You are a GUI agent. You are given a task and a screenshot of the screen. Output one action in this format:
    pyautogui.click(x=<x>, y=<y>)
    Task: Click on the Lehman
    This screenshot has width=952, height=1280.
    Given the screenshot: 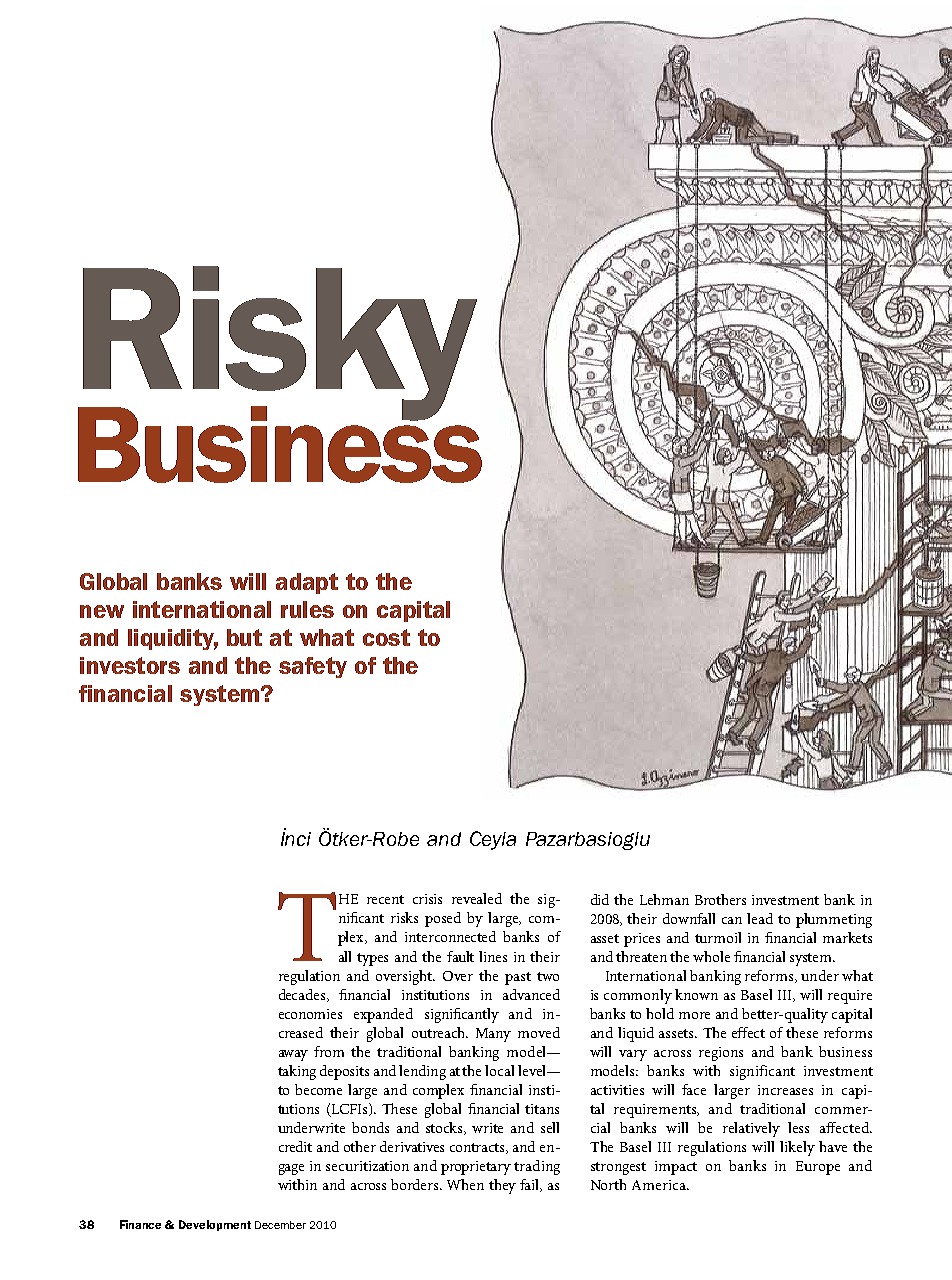 What is the action you would take?
    pyautogui.click(x=664, y=899)
